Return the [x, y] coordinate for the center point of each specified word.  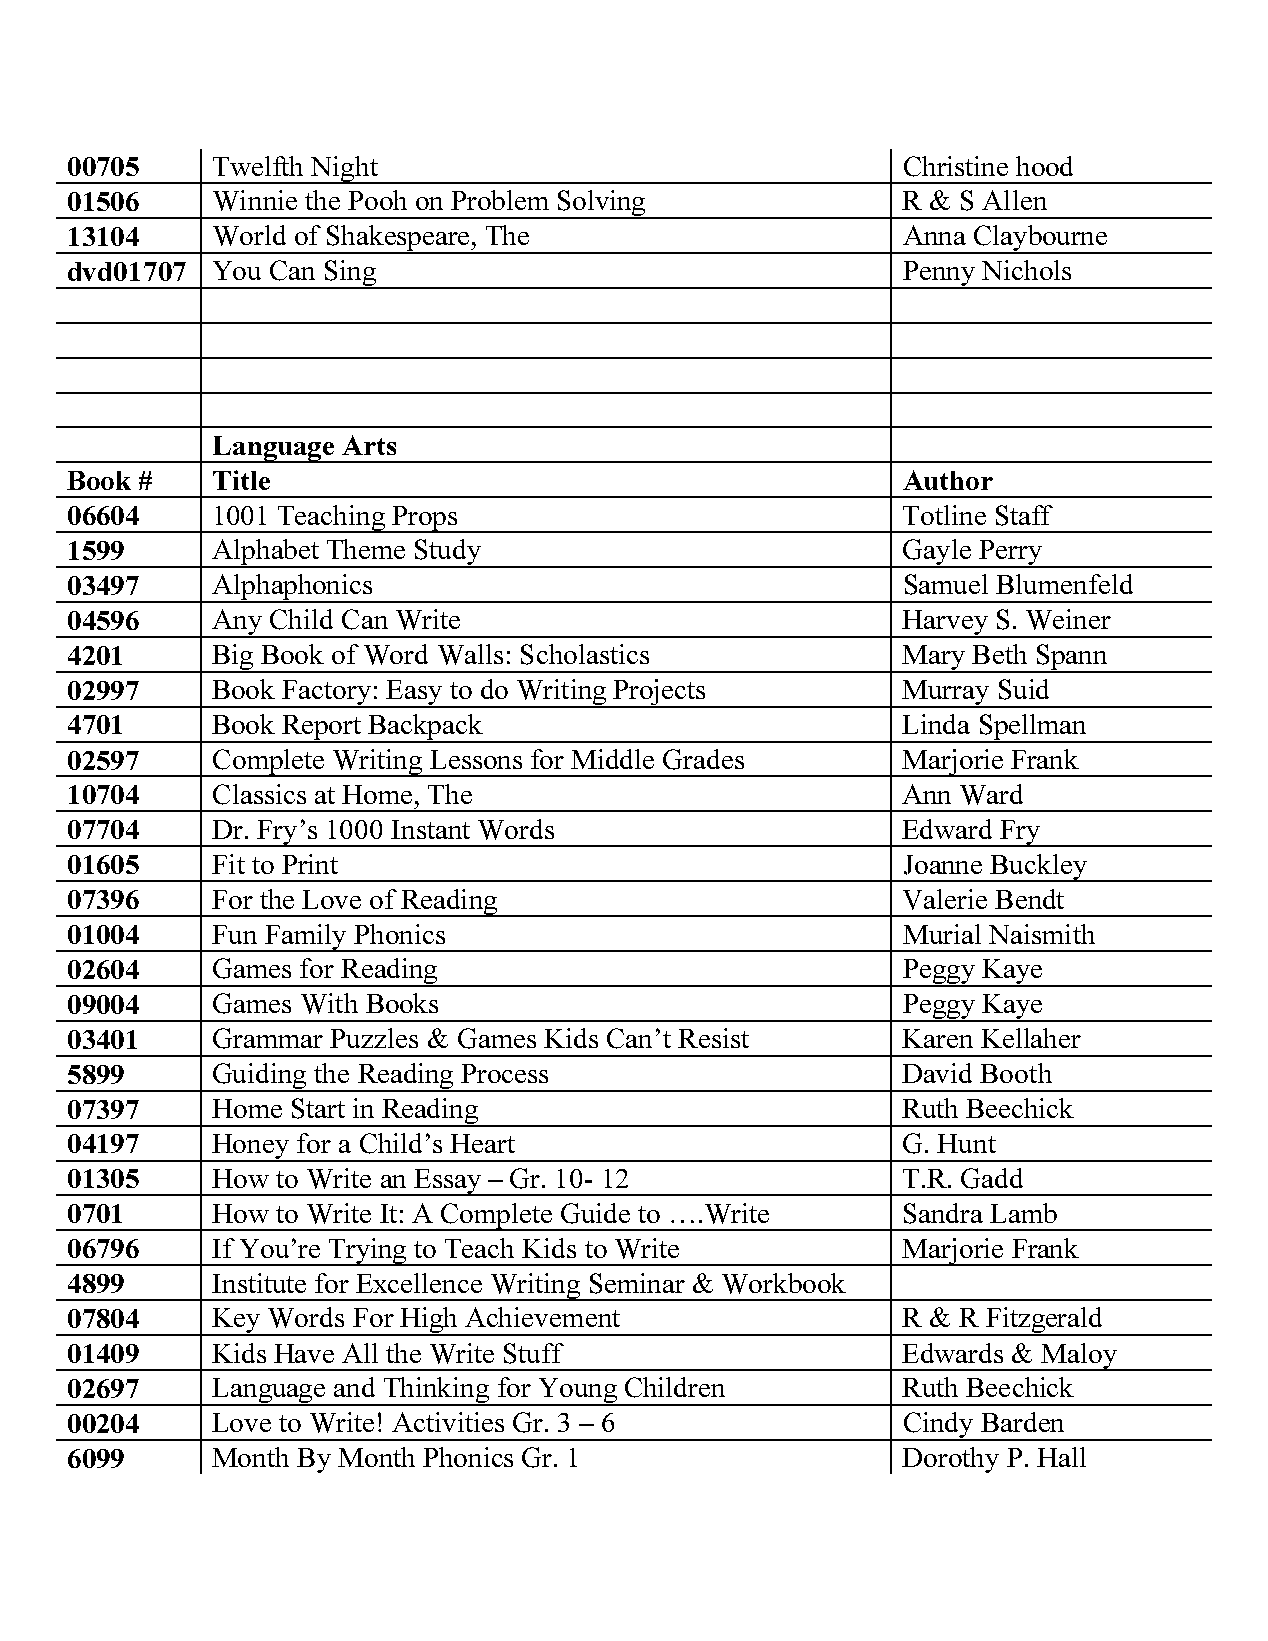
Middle [612, 759]
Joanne [943, 865]
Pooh [377, 200]
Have [304, 1353]
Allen [1014, 200]
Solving [602, 204]
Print [310, 864]
